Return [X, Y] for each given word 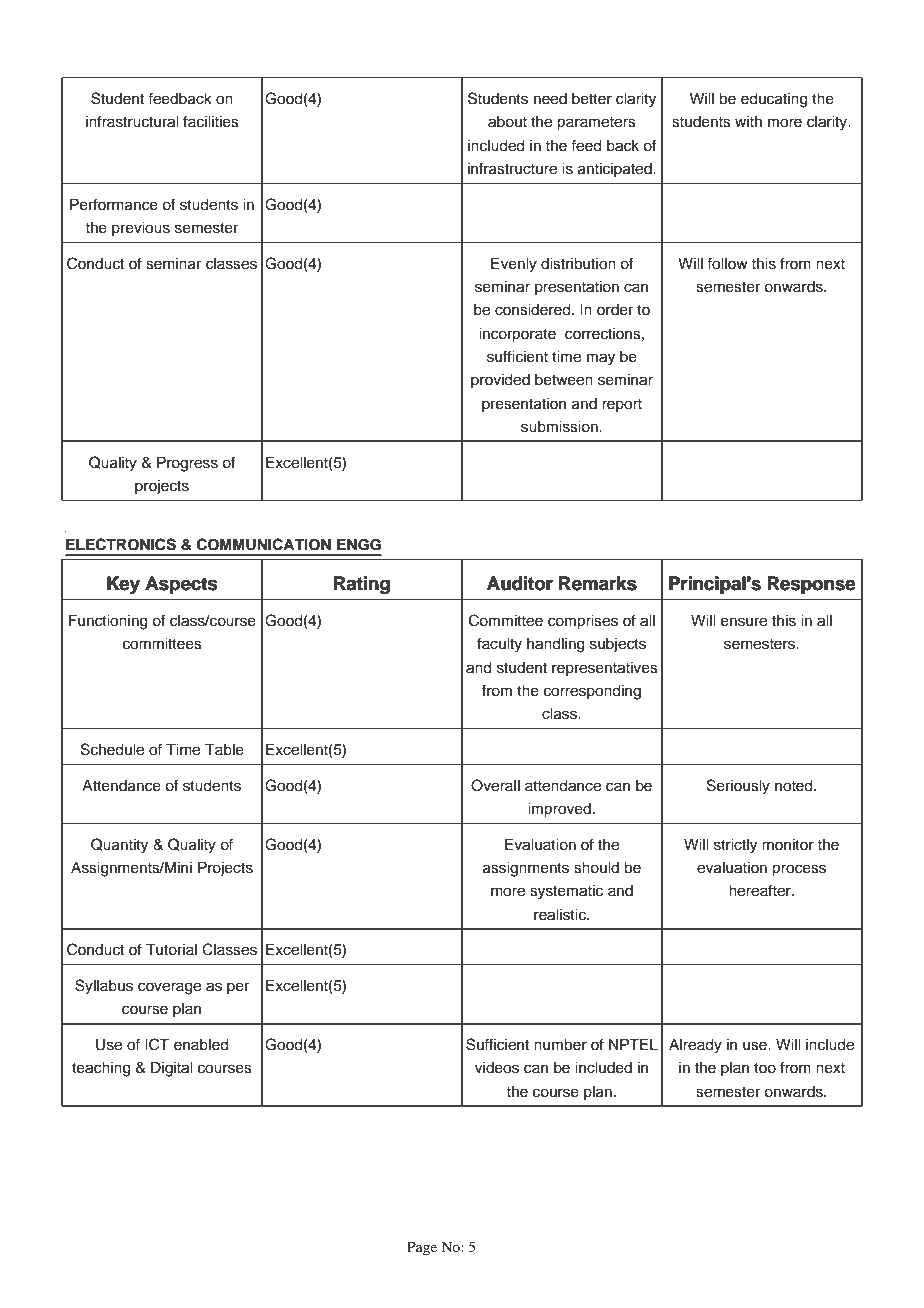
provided [500, 381]
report [622, 405]
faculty [499, 645]
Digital [172, 1069]
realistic [561, 915]
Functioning [108, 622]
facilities [211, 121]
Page [422, 1248]
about [507, 122]
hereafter [761, 890]
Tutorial [171, 950]
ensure [744, 622]
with [748, 121]
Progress [187, 464]
